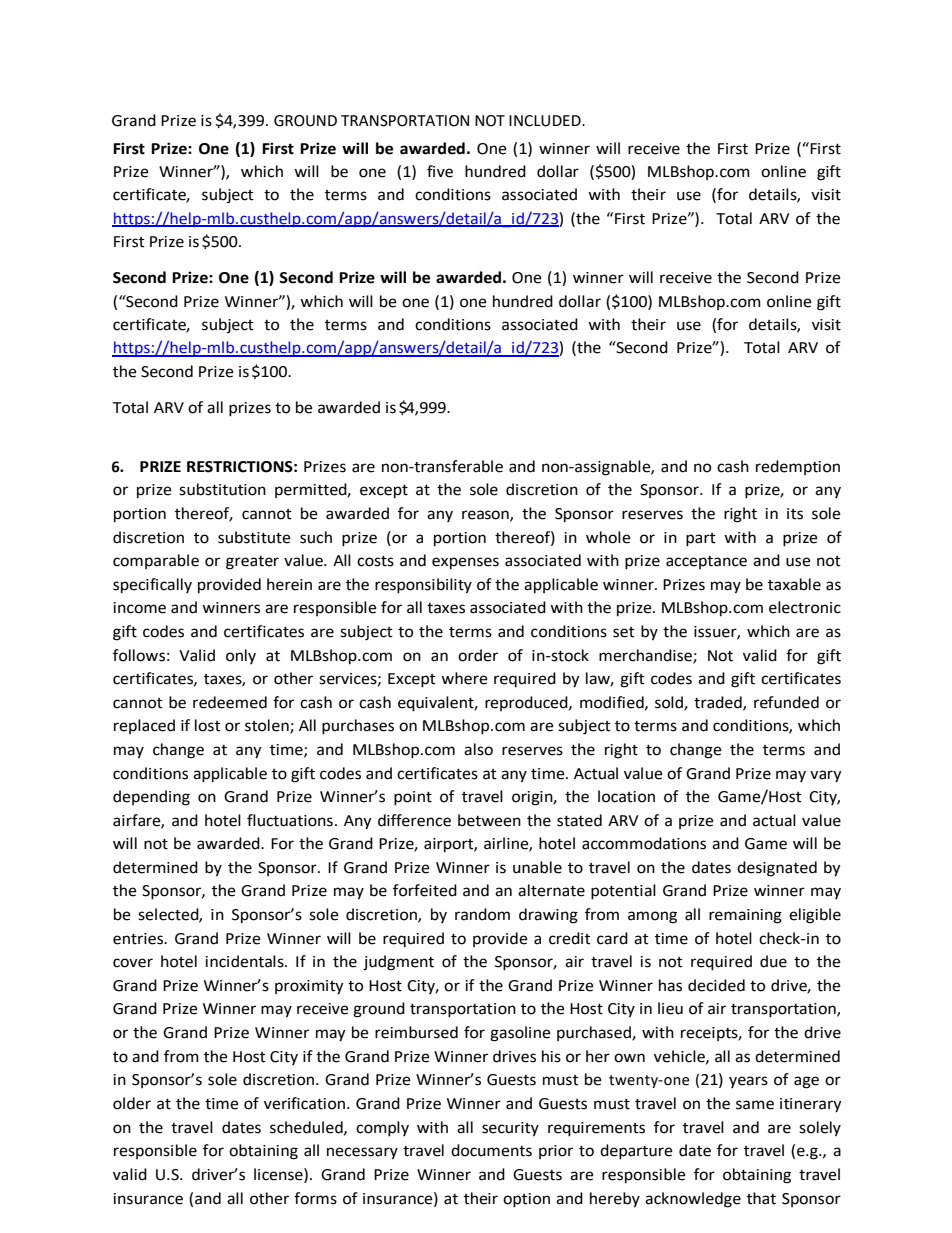 This page has height=1233, width=952. Describe the element at coordinates (315, 1198) in the page. I see `forms` at that location.
